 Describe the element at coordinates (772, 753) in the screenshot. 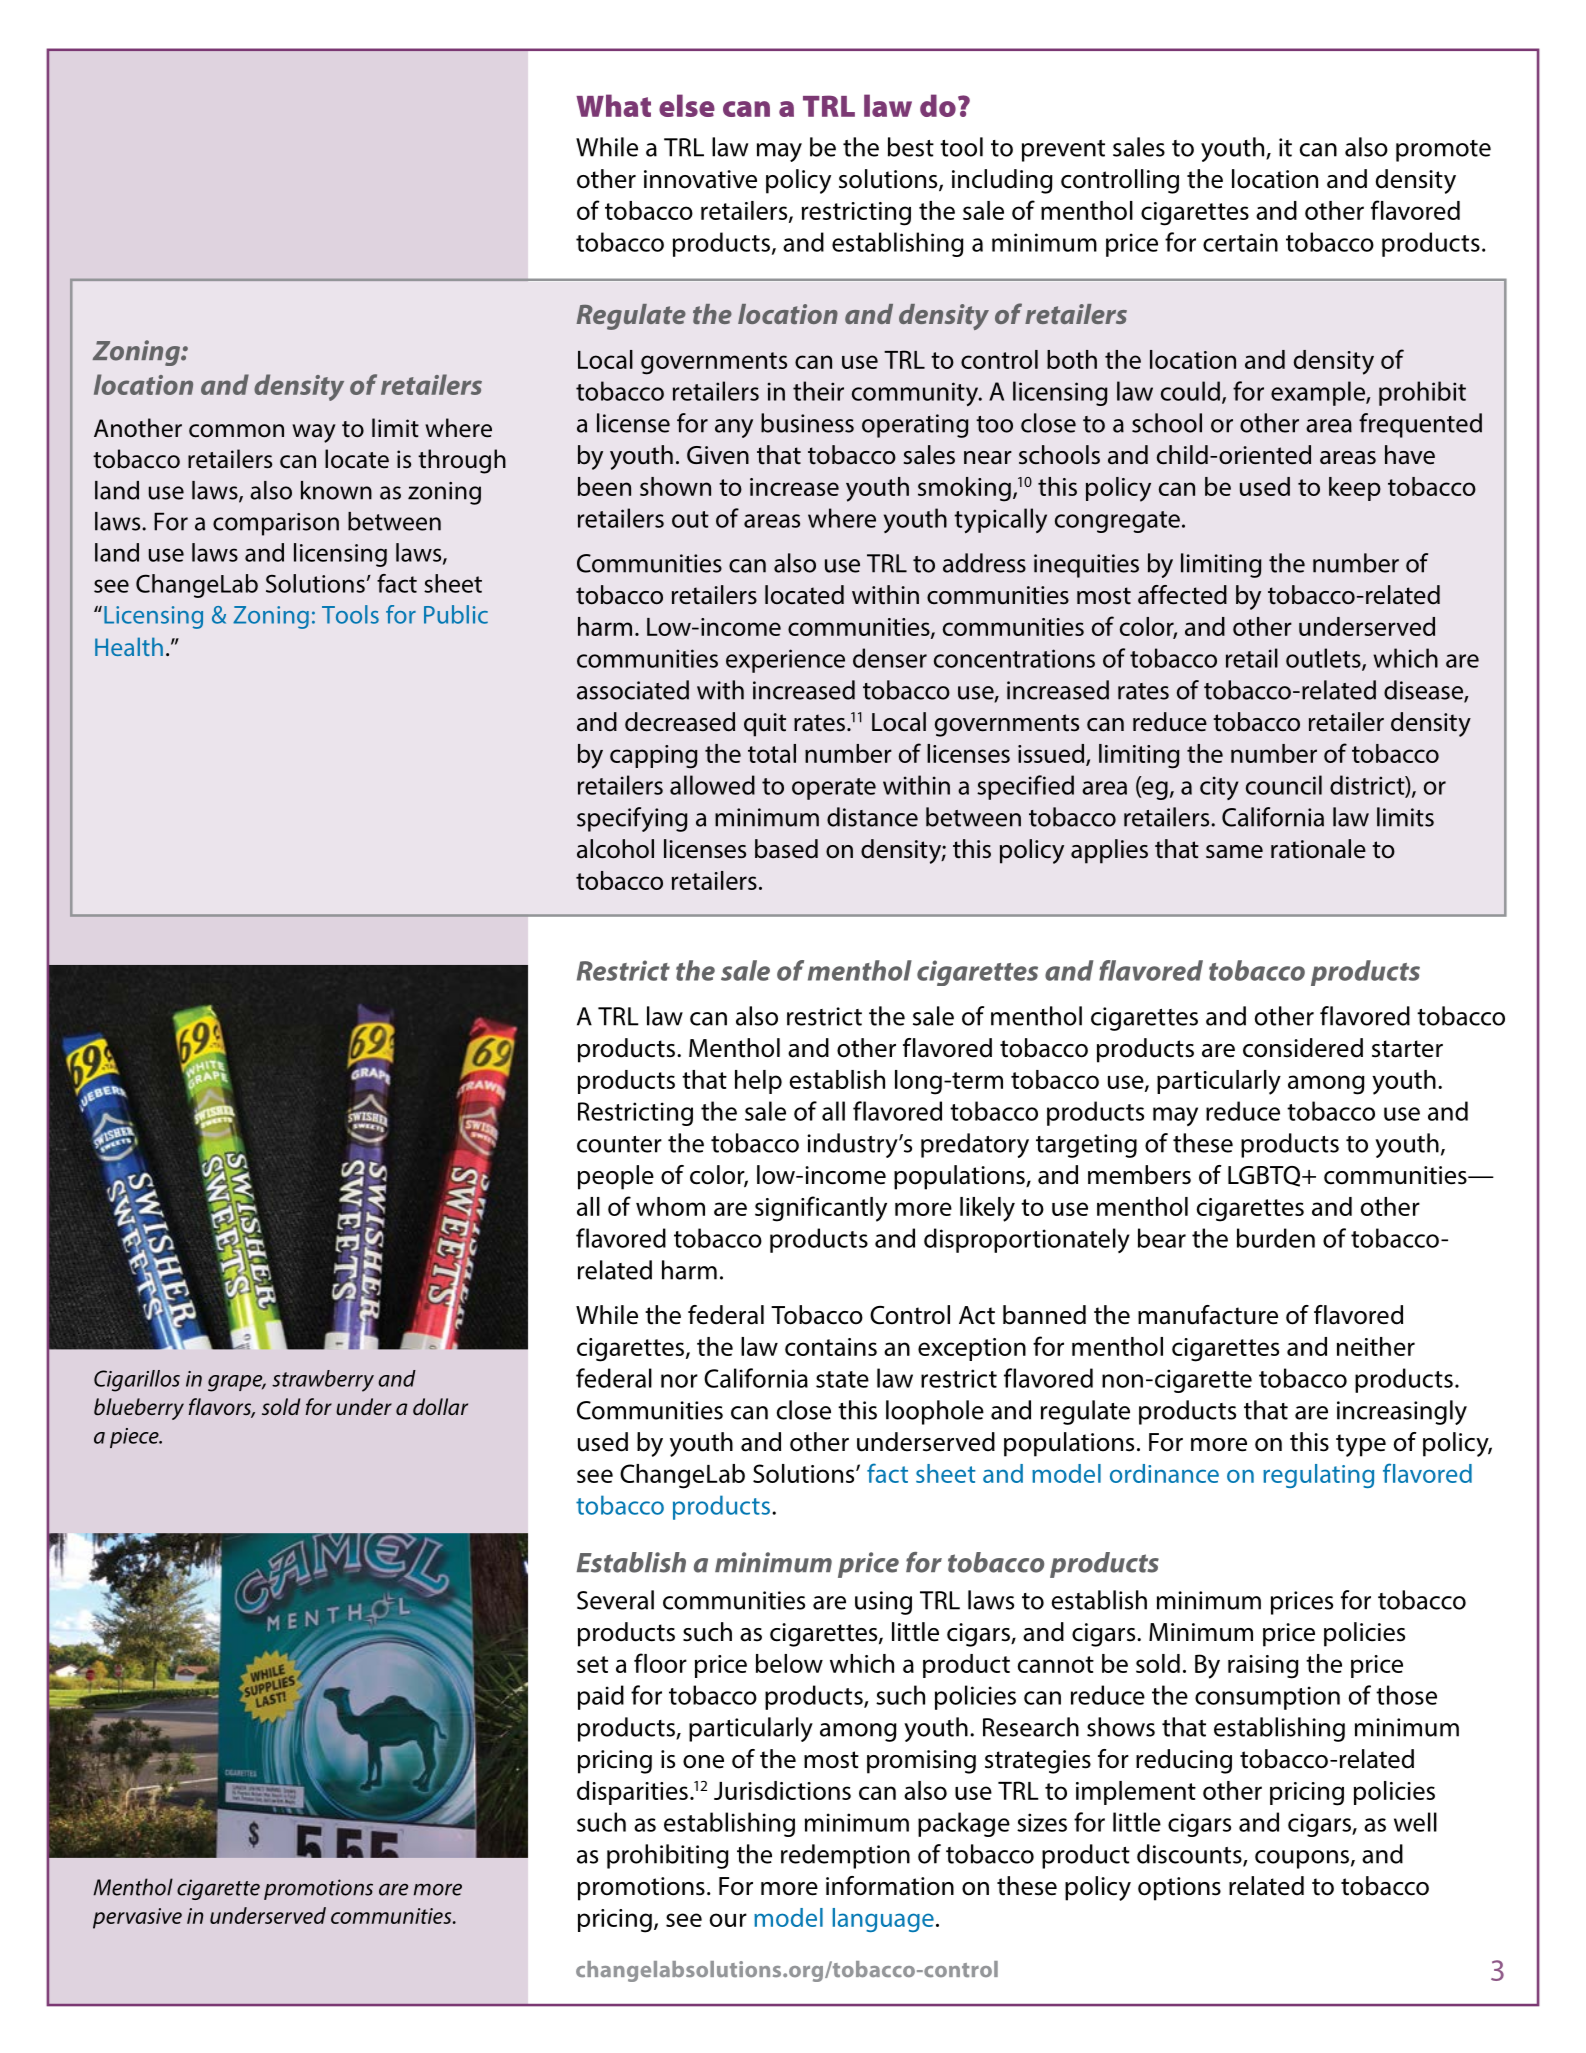

I see `total` at that location.
